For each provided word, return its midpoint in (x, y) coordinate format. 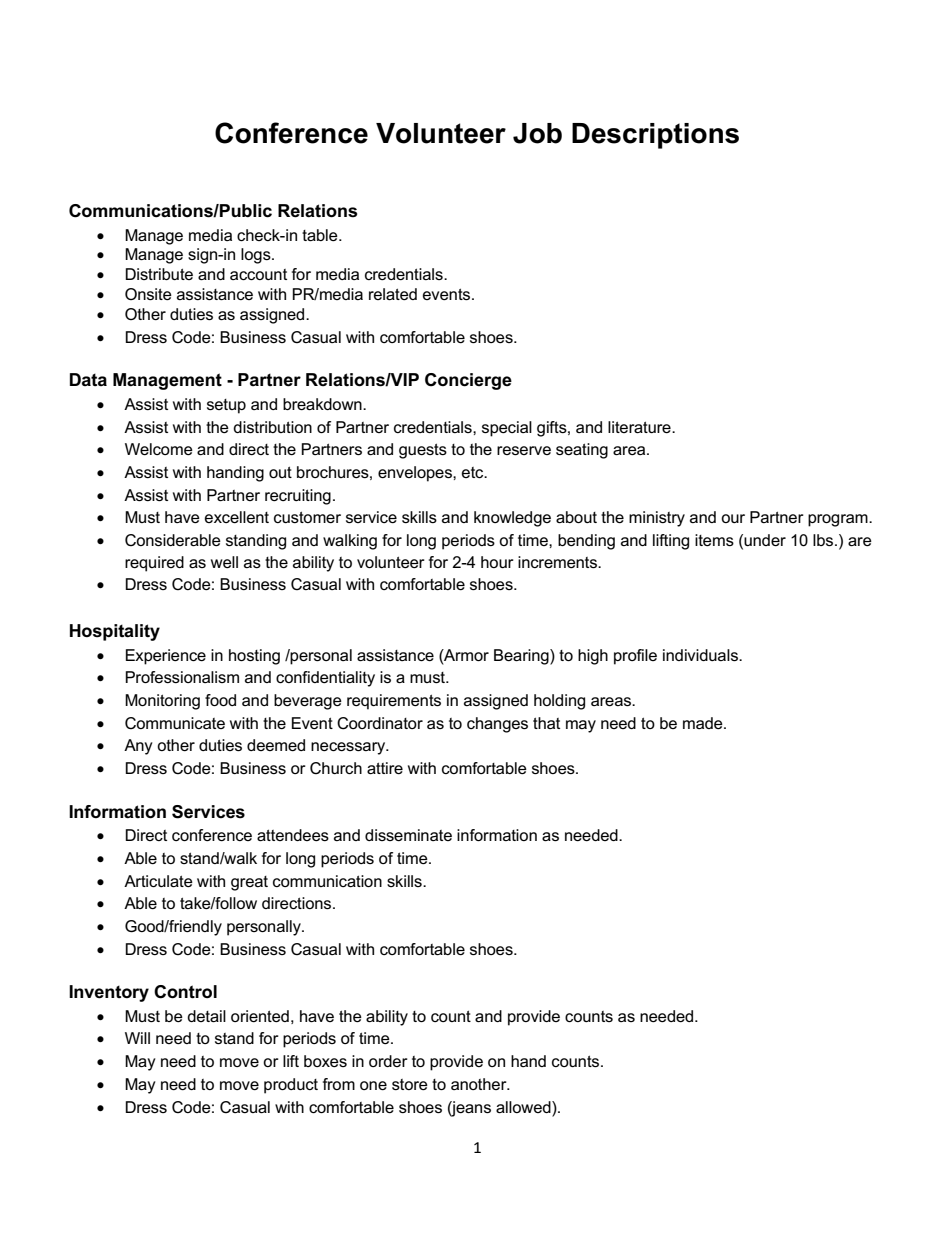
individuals (701, 655)
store (410, 1084)
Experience (166, 657)
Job (537, 133)
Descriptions (655, 136)
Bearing (522, 657)
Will (137, 1038)
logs (257, 256)
